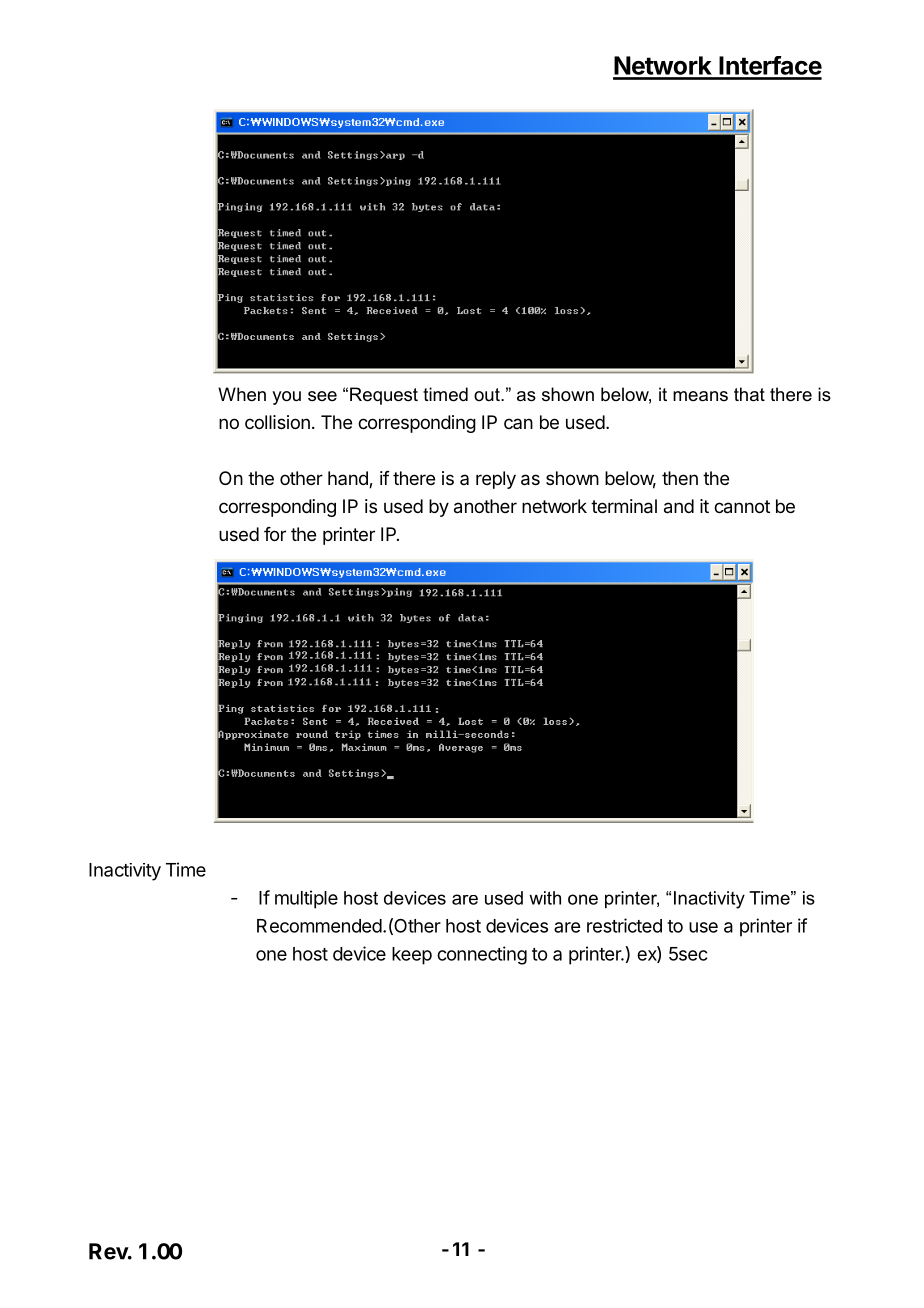 The image size is (924, 1308). What do you see at coordinates (624, 506) in the screenshot?
I see `terminal` at bounding box center [624, 506].
